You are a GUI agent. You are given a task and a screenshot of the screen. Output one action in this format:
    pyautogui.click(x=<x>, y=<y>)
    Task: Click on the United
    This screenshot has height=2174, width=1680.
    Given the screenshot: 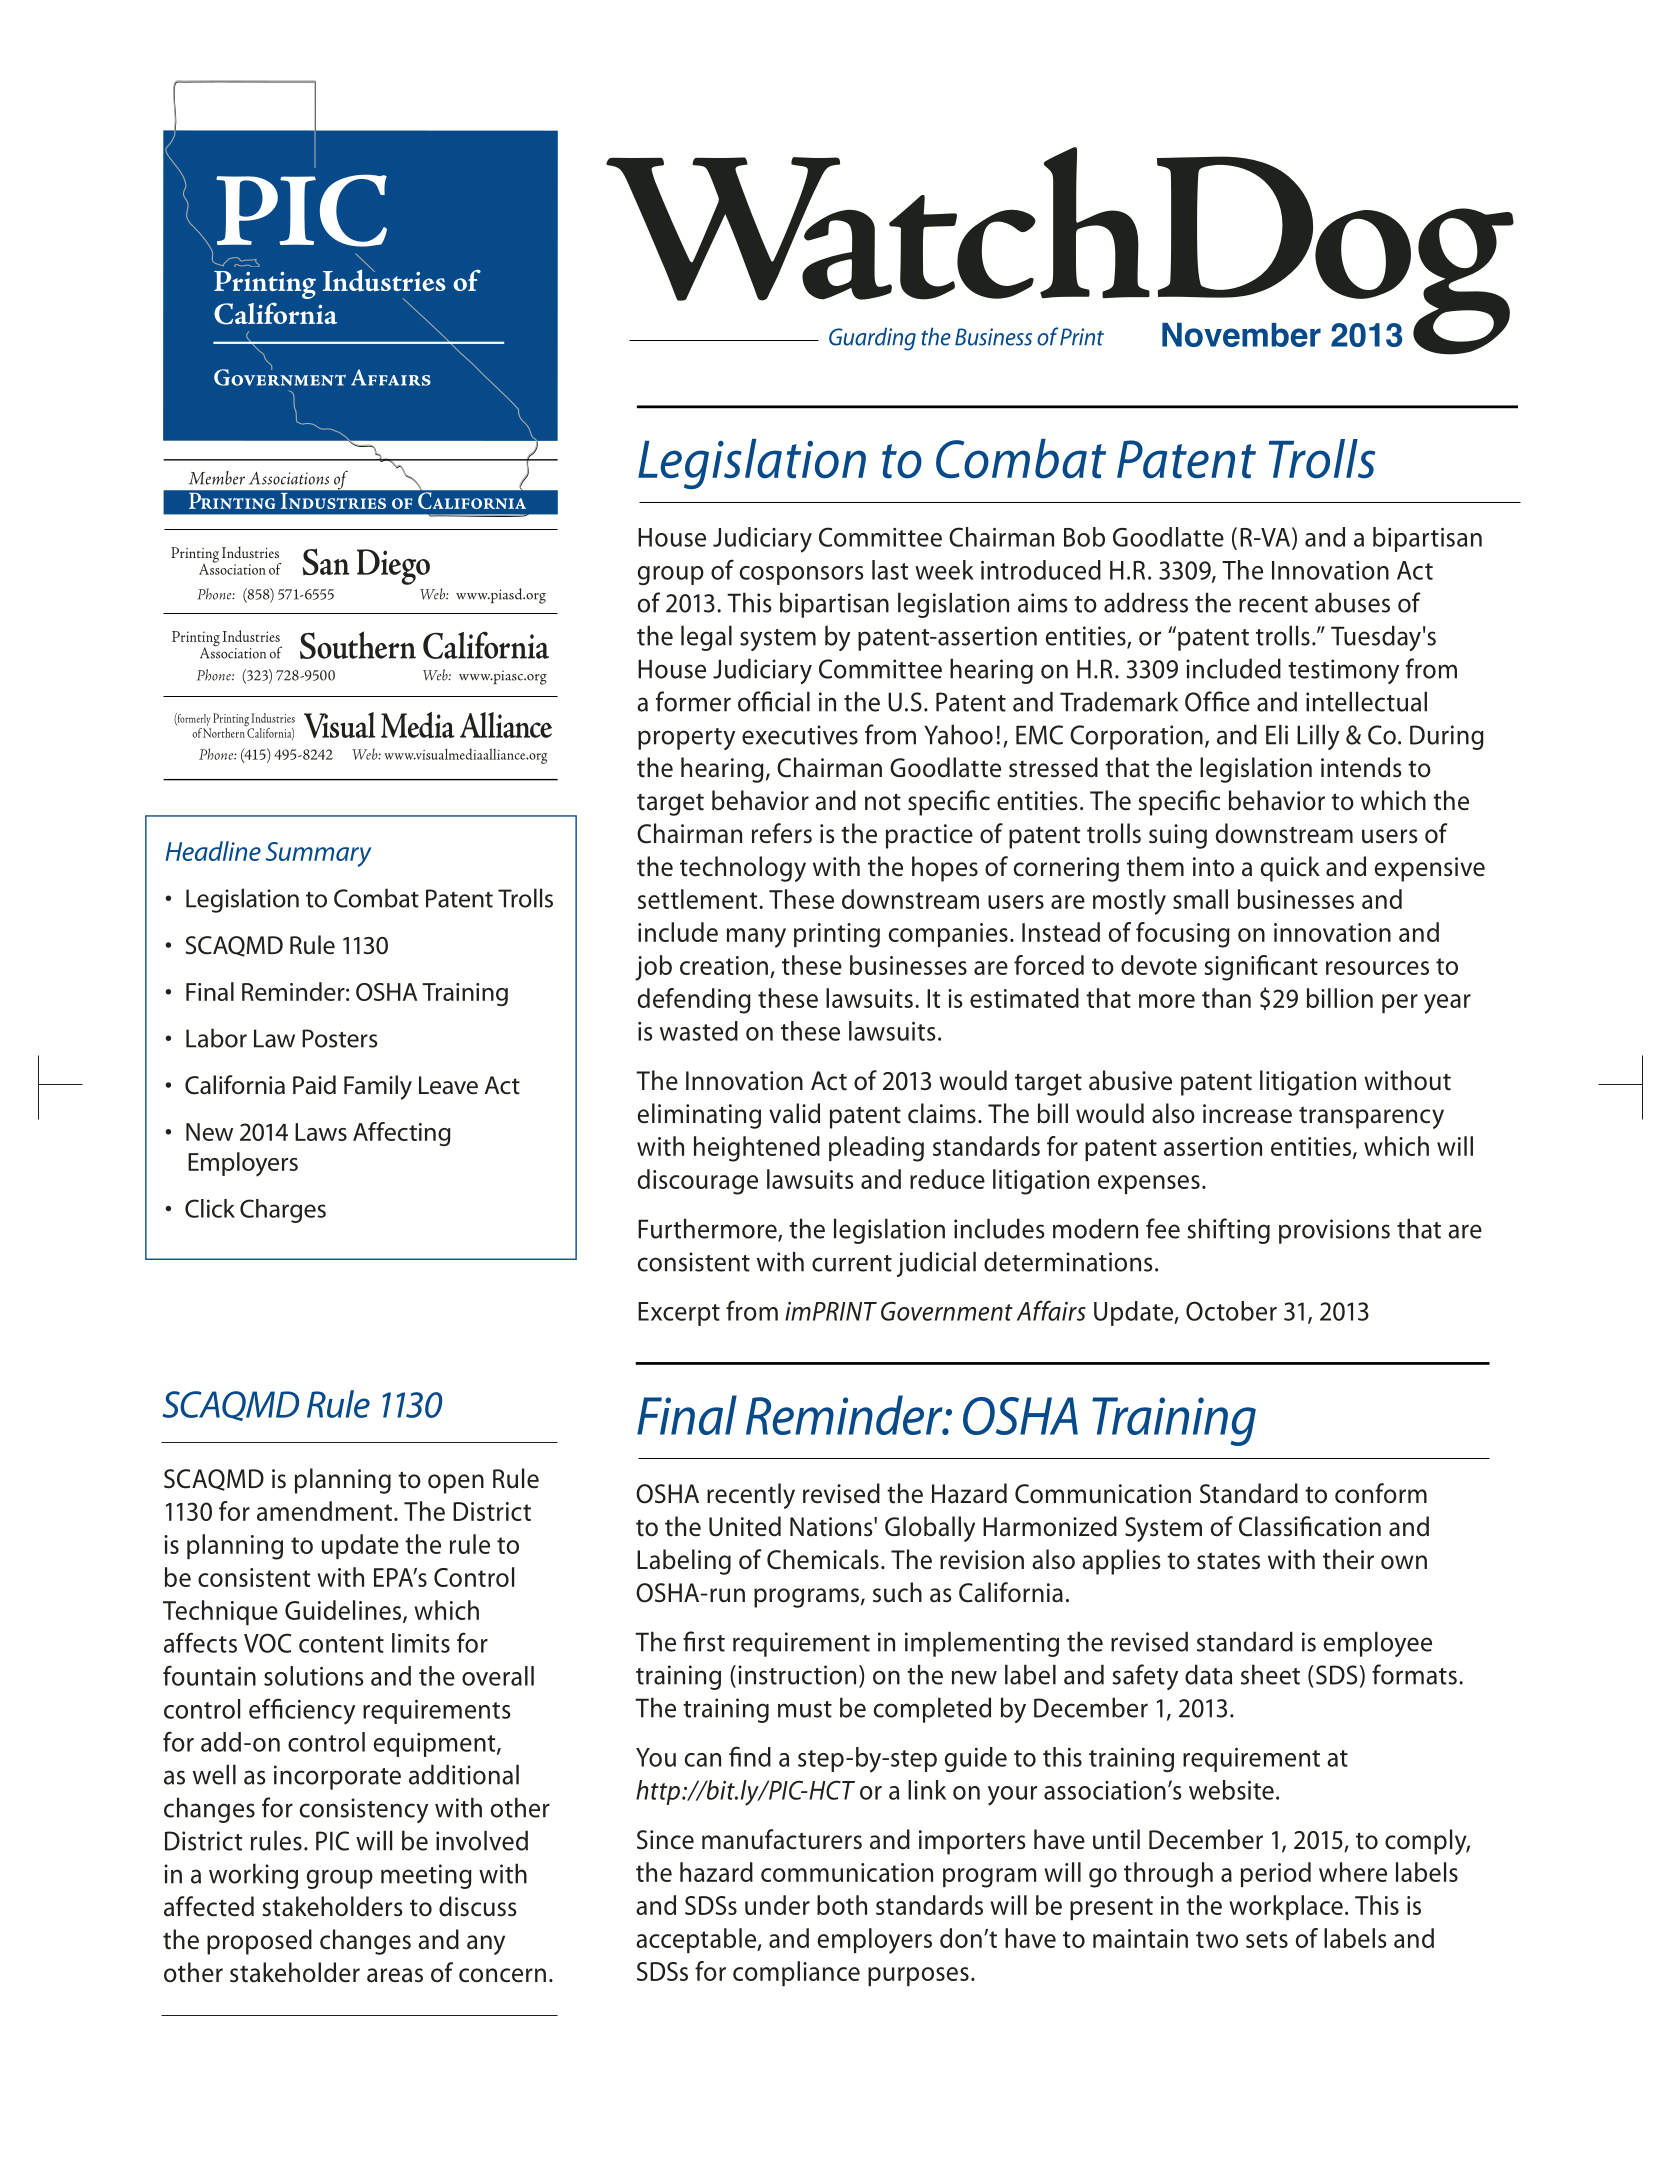 What is the action you would take?
    pyautogui.click(x=745, y=1526)
